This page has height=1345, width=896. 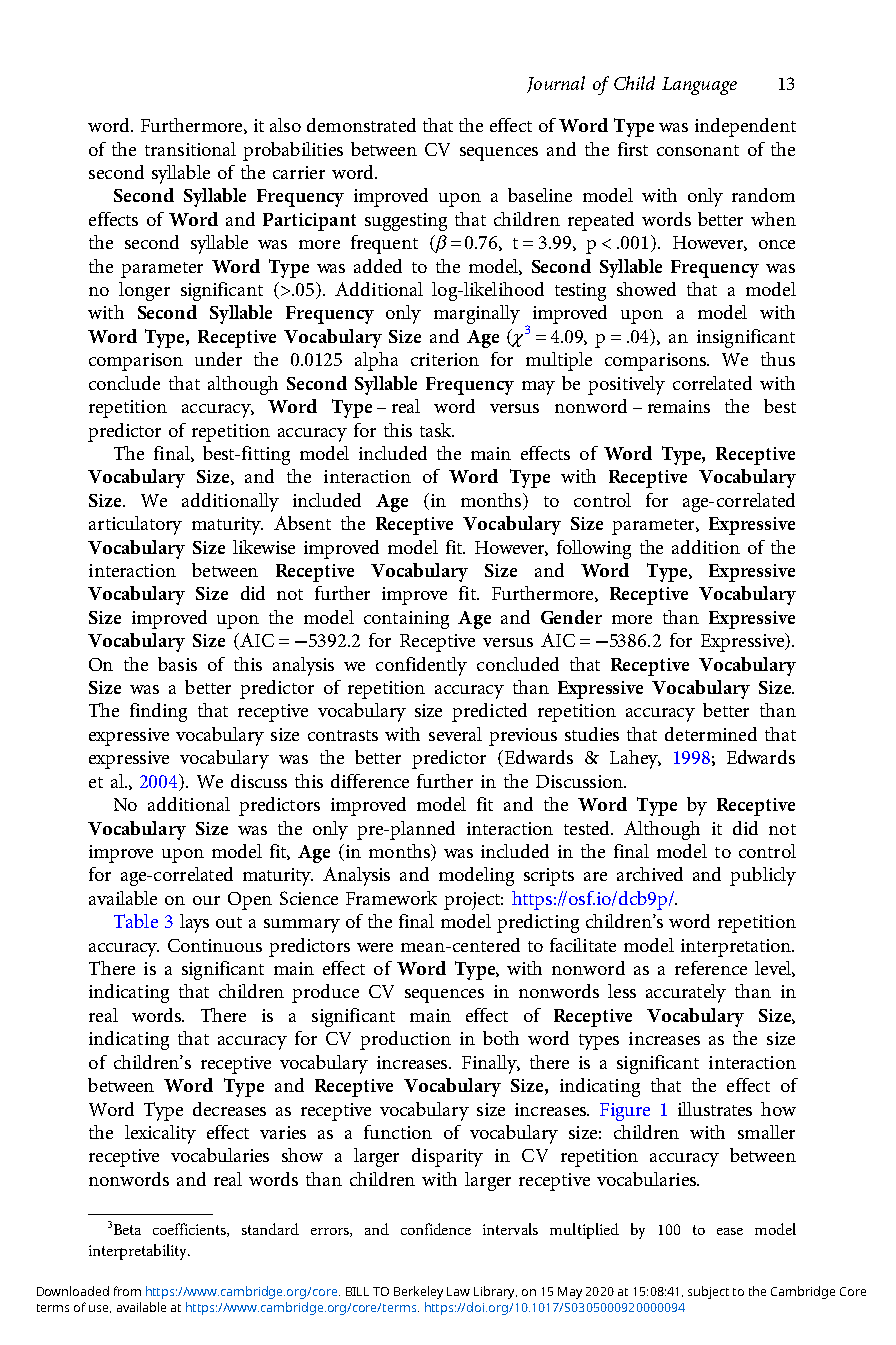 I want to click on Table, so click(x=136, y=921).
